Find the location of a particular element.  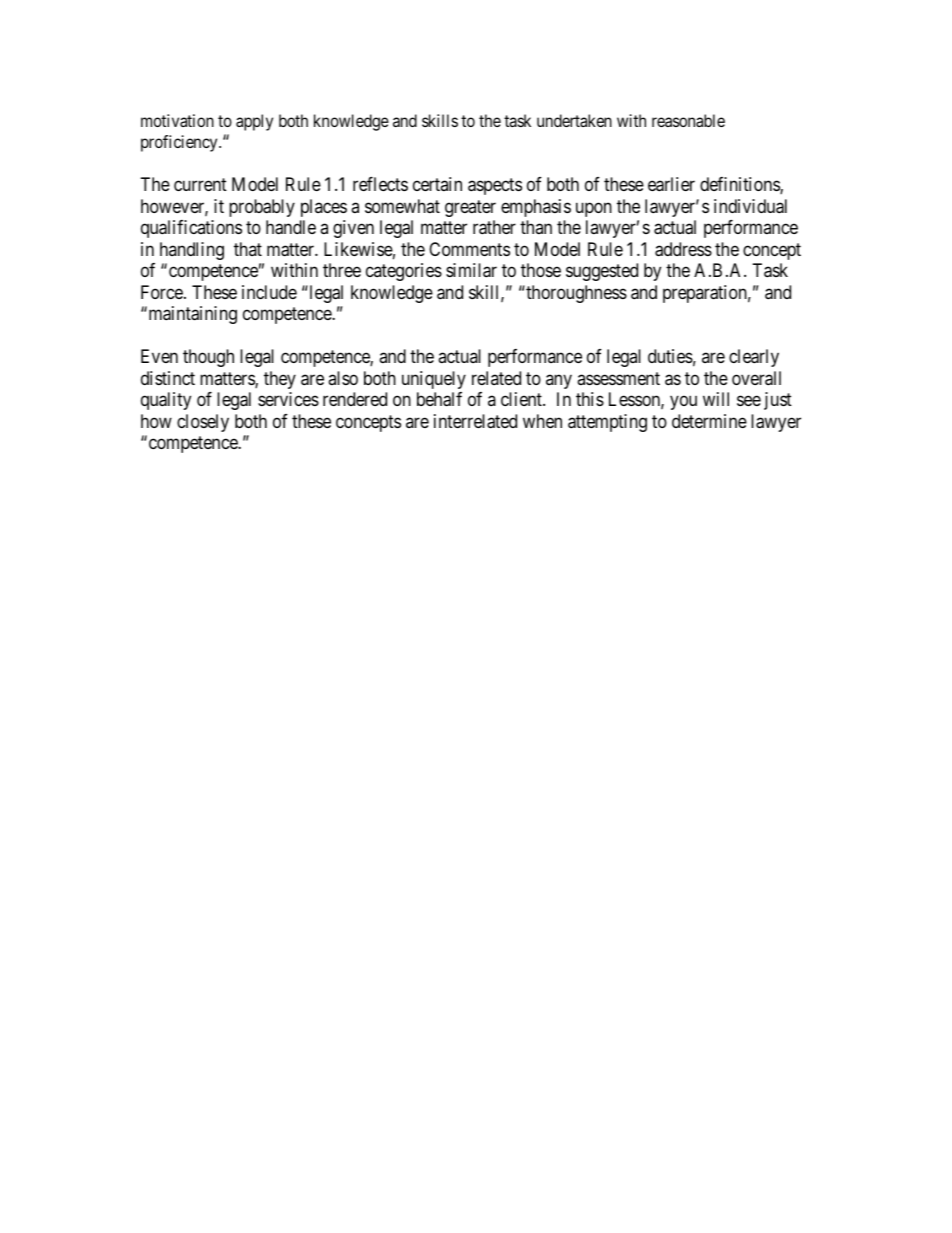

apply is located at coordinates (254, 122).
